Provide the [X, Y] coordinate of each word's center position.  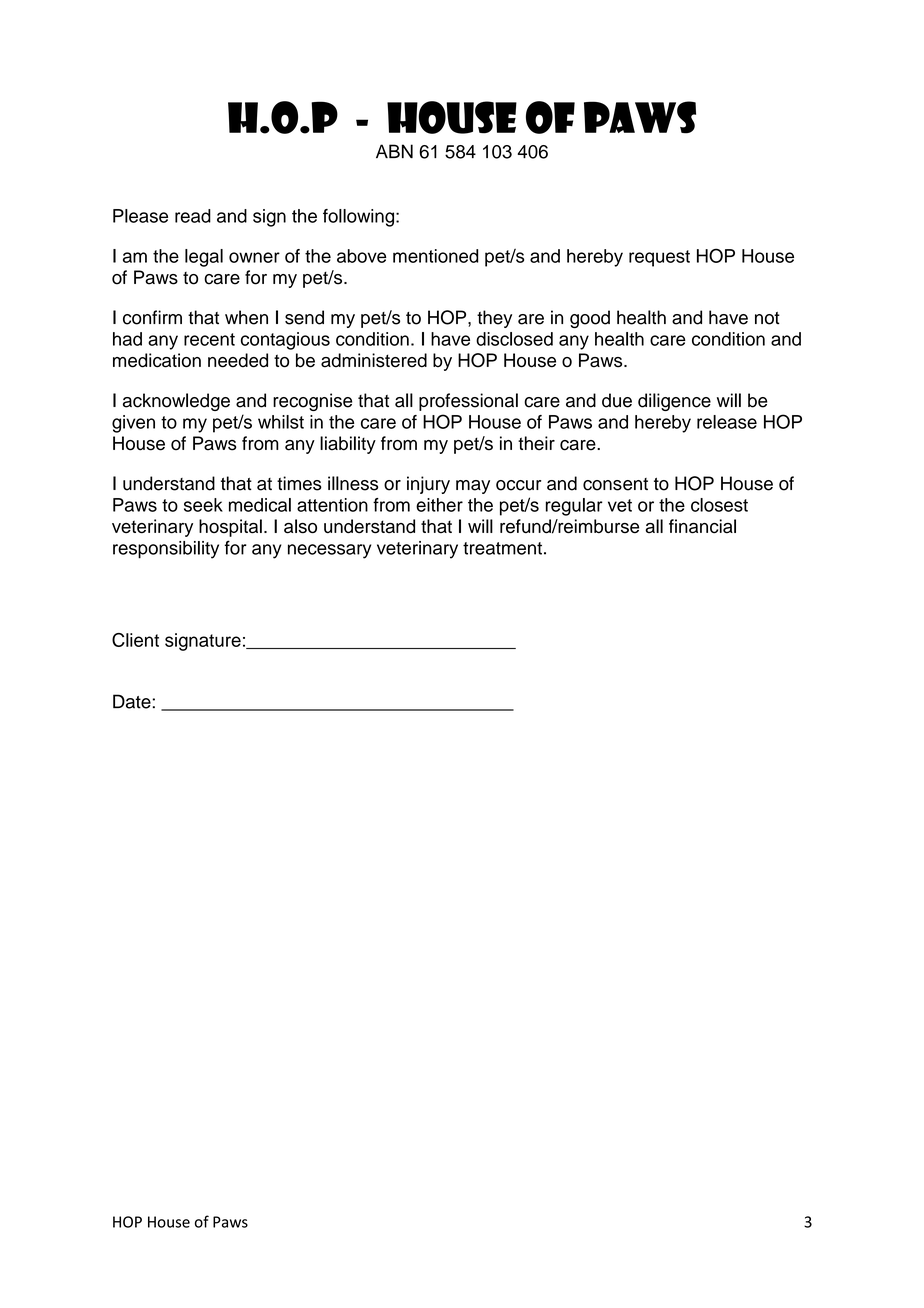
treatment [502, 548]
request [659, 258]
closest [719, 505]
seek [203, 505]
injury [428, 485]
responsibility [166, 550]
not [767, 318]
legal [204, 258]
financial [702, 526]
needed [238, 360]
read [193, 216]
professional [468, 402]
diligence [674, 402]
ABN [394, 151]
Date [132, 701]
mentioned [436, 256]
